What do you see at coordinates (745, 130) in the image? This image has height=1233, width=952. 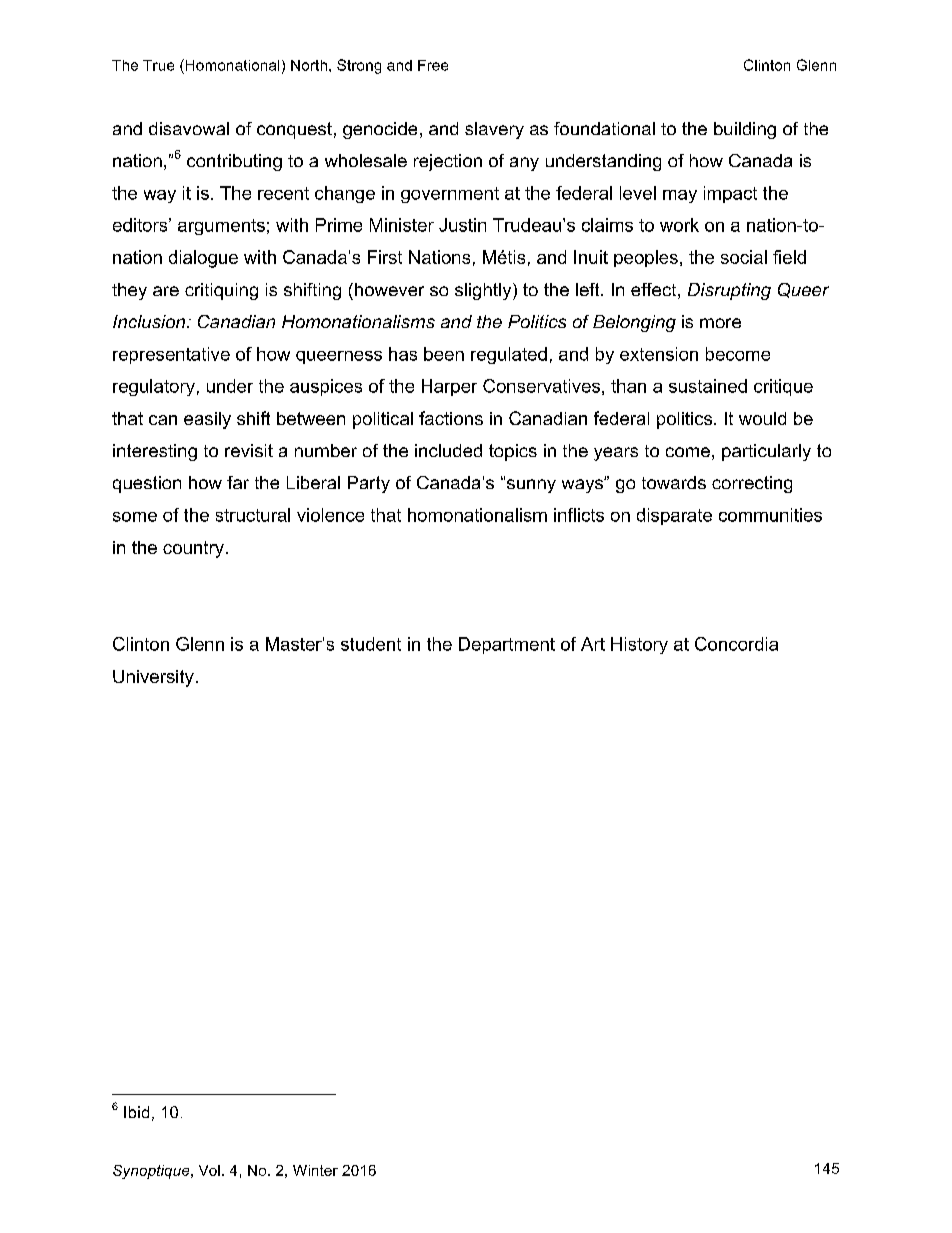 I see `building` at bounding box center [745, 130].
